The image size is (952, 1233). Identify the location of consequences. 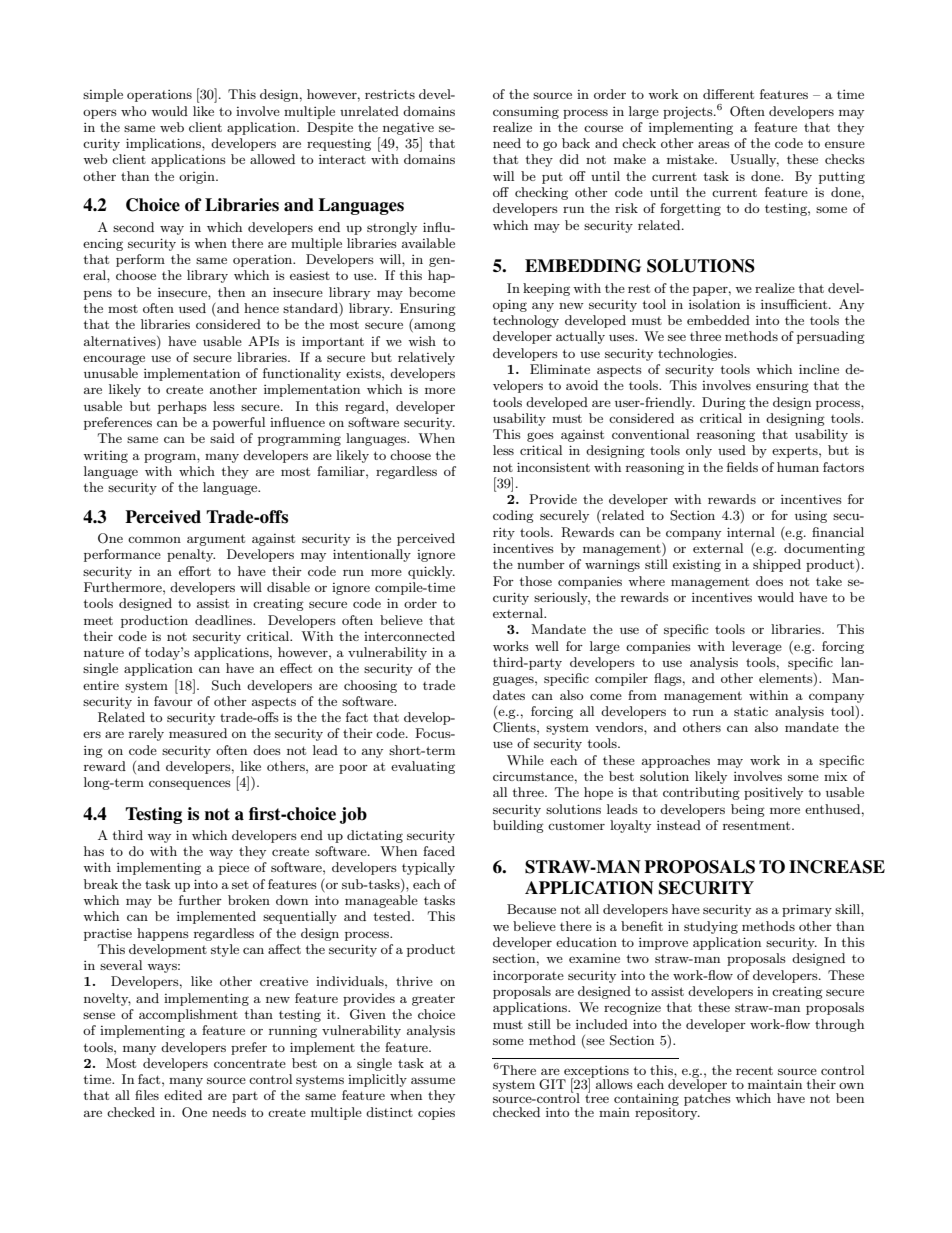
(190, 785).
